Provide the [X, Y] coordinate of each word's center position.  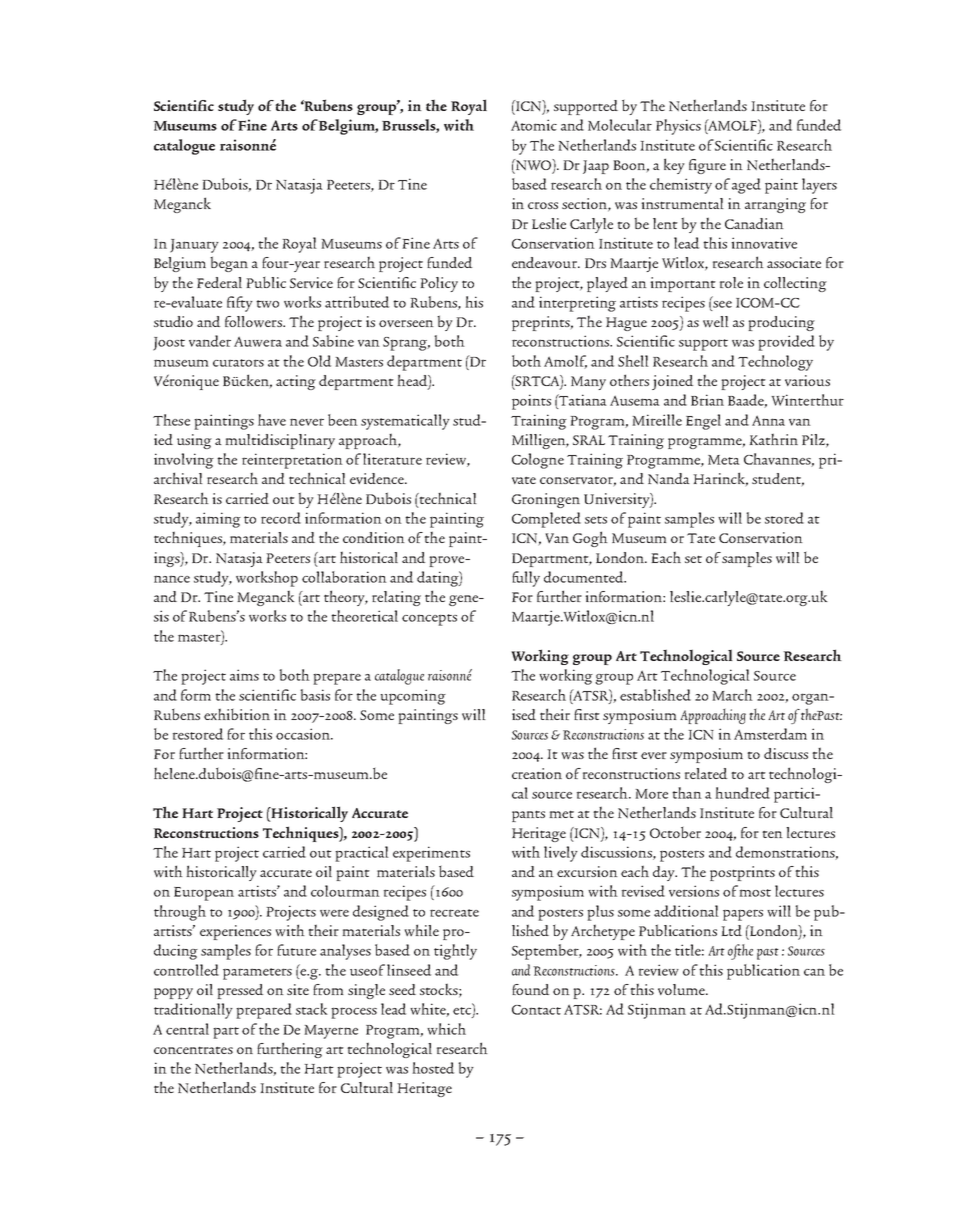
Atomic [534, 125]
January [194, 246]
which [446, 1029]
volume [682, 989]
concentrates [193, 1050]
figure [707, 166]
